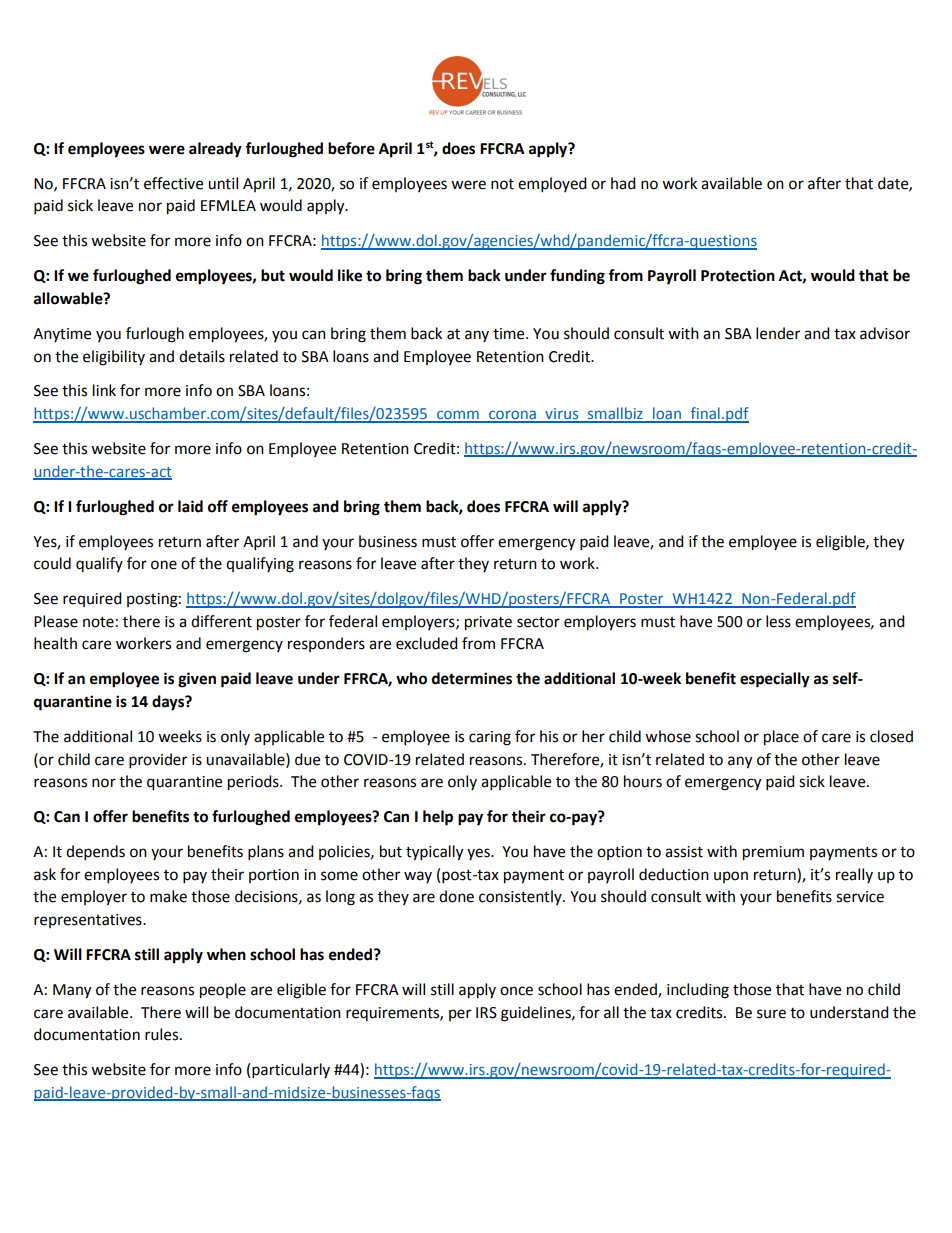  Describe the element at coordinates (778, 621) in the screenshot. I see `less` at that location.
